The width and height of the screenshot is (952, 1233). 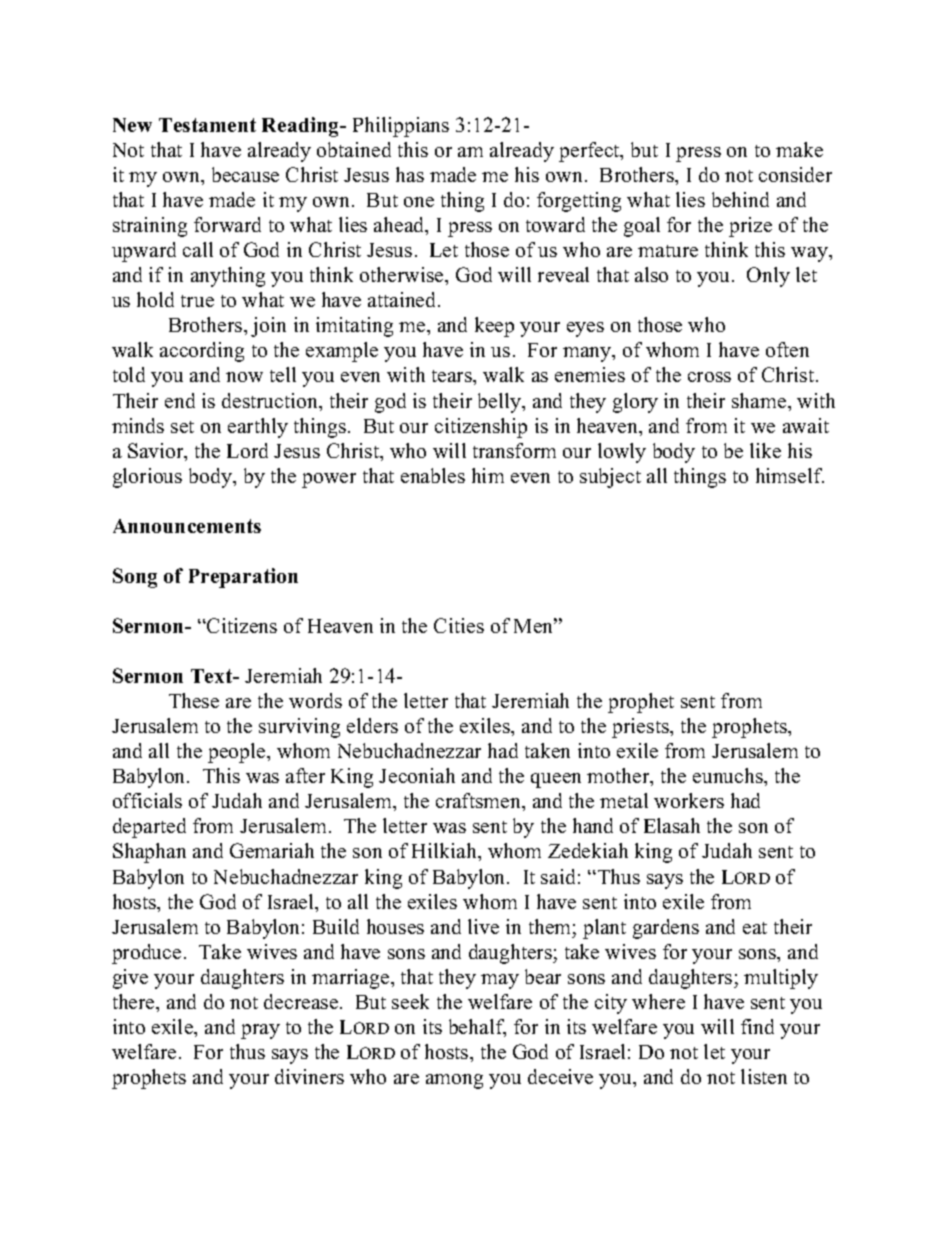 What do you see at coordinates (243, 578) in the screenshot?
I see `Preparation` at bounding box center [243, 578].
